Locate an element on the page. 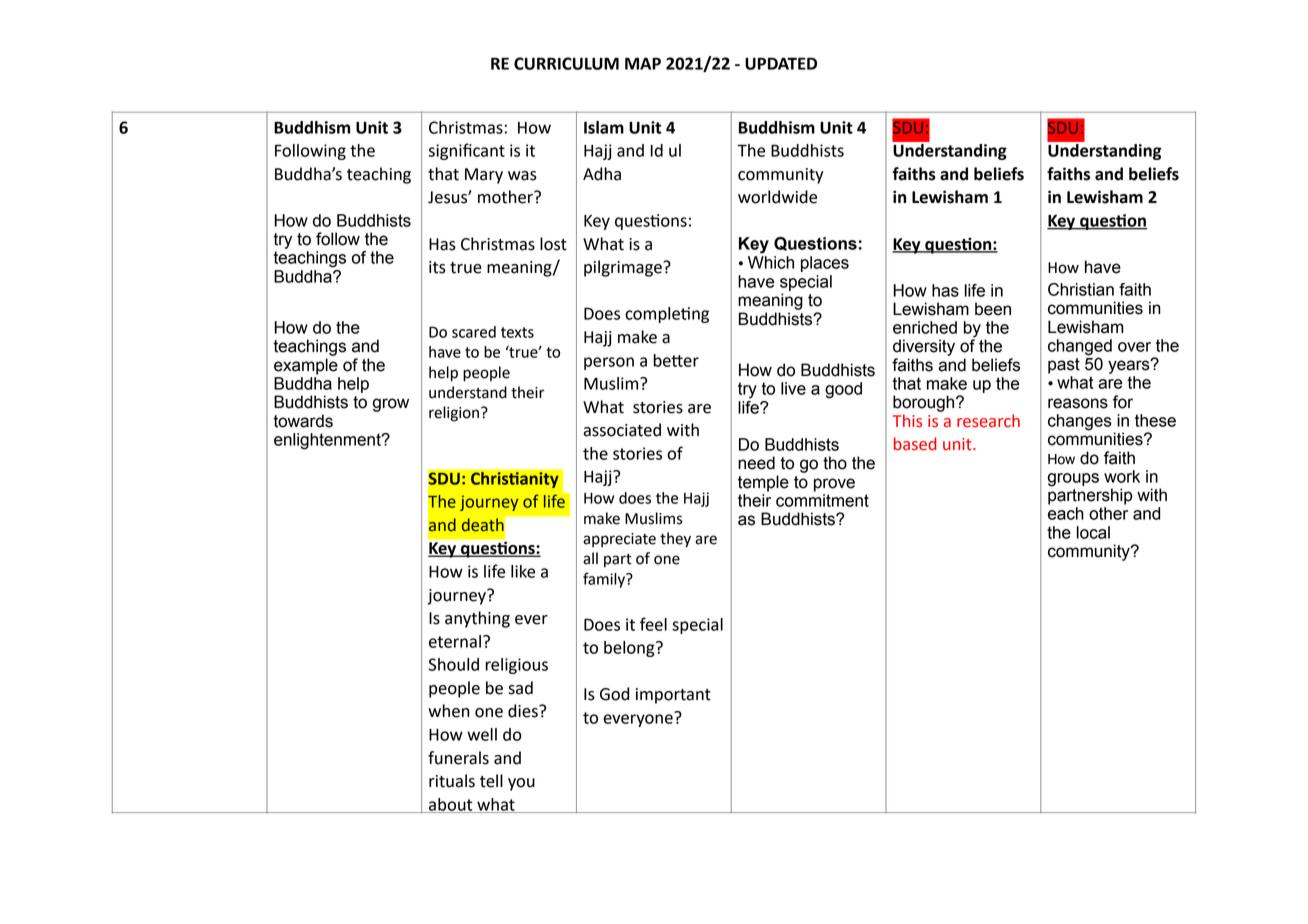 The width and height of the page is (1308, 924). scared is located at coordinates (474, 332).
